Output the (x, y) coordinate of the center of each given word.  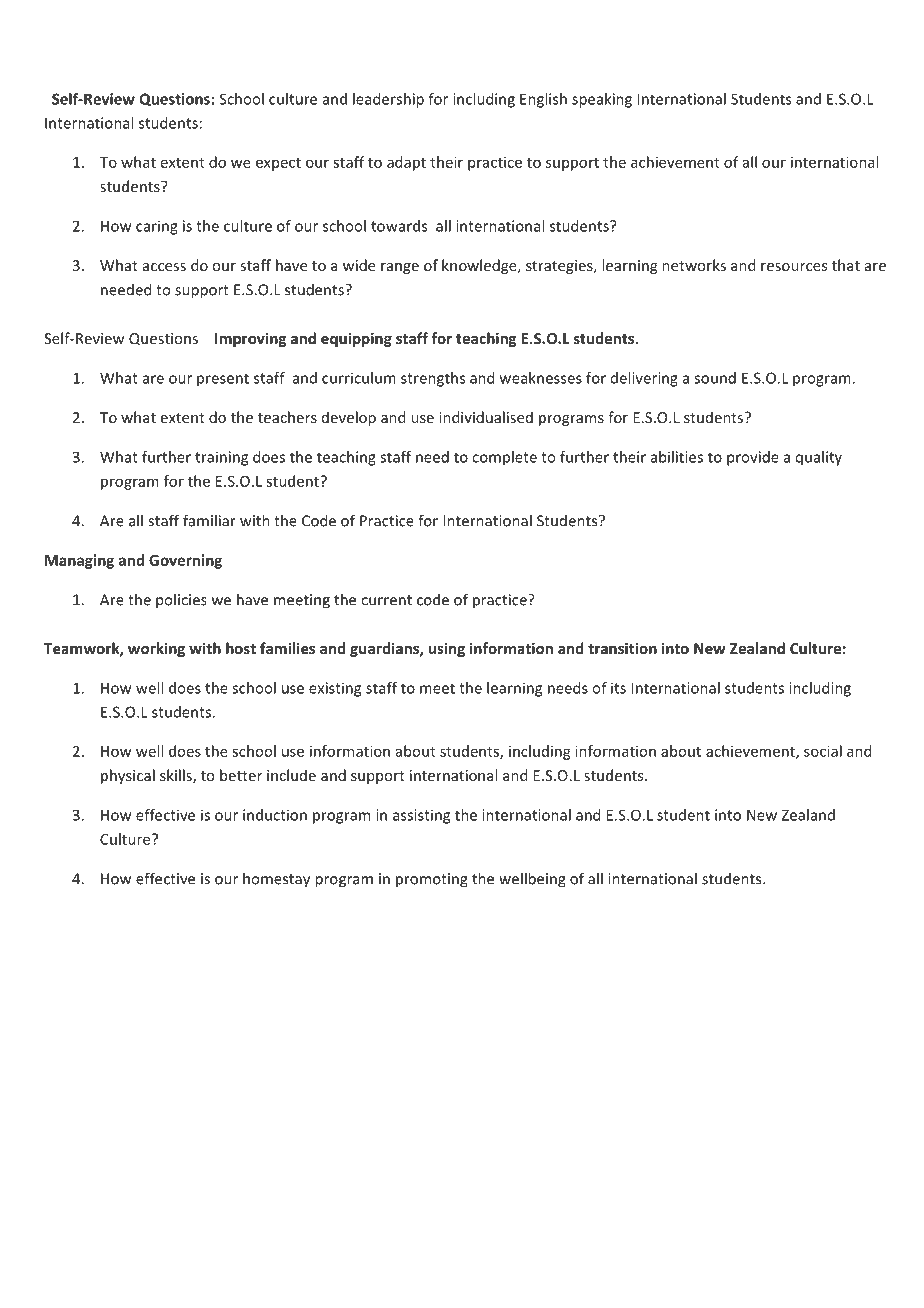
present (223, 380)
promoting (432, 880)
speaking (602, 100)
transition (622, 648)
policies (181, 601)
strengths (433, 379)
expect (278, 164)
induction (275, 815)
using (446, 649)
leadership (388, 100)
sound (715, 378)
